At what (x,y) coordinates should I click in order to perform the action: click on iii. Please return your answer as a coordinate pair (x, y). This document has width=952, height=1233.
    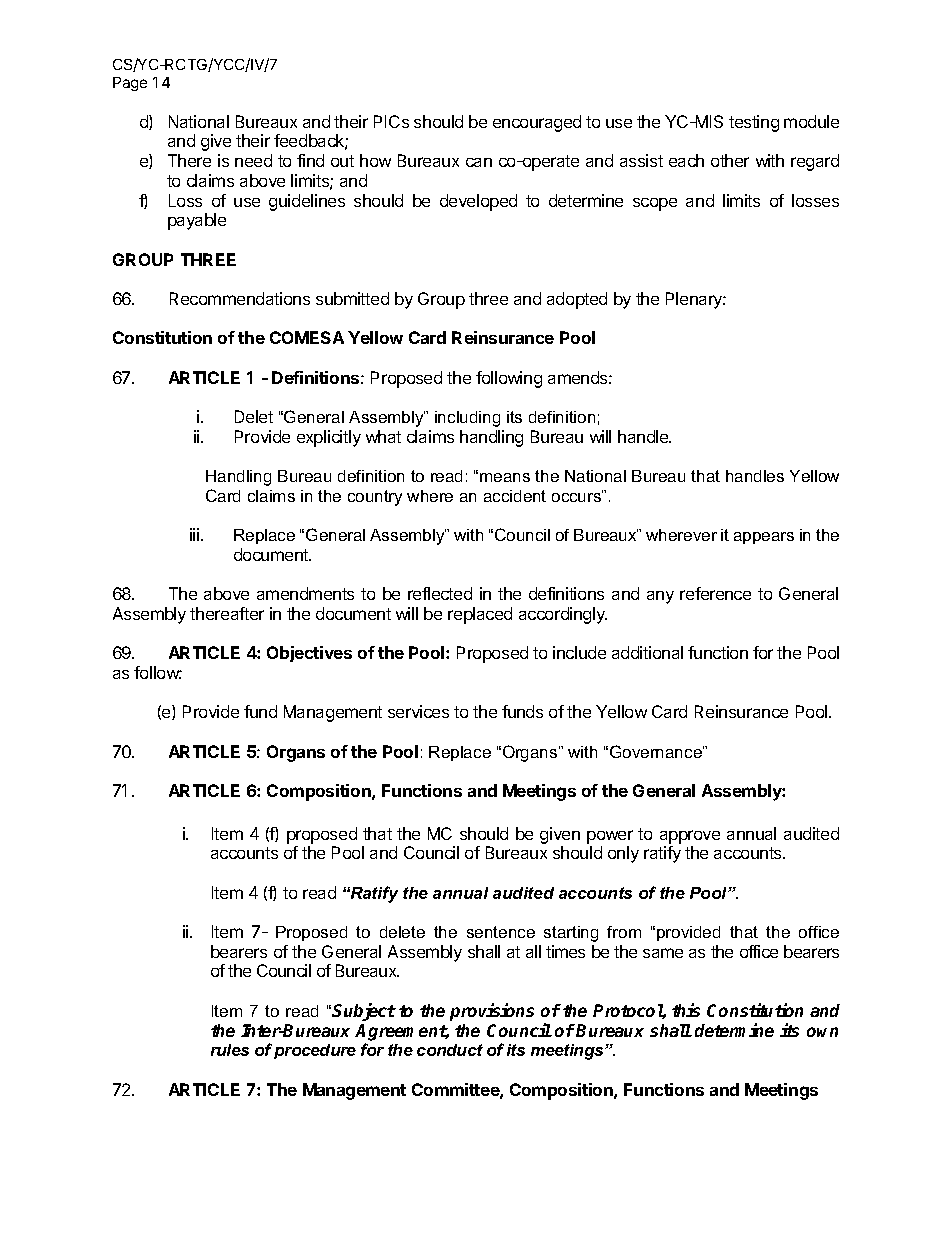
    Looking at the image, I should click on (196, 534).
